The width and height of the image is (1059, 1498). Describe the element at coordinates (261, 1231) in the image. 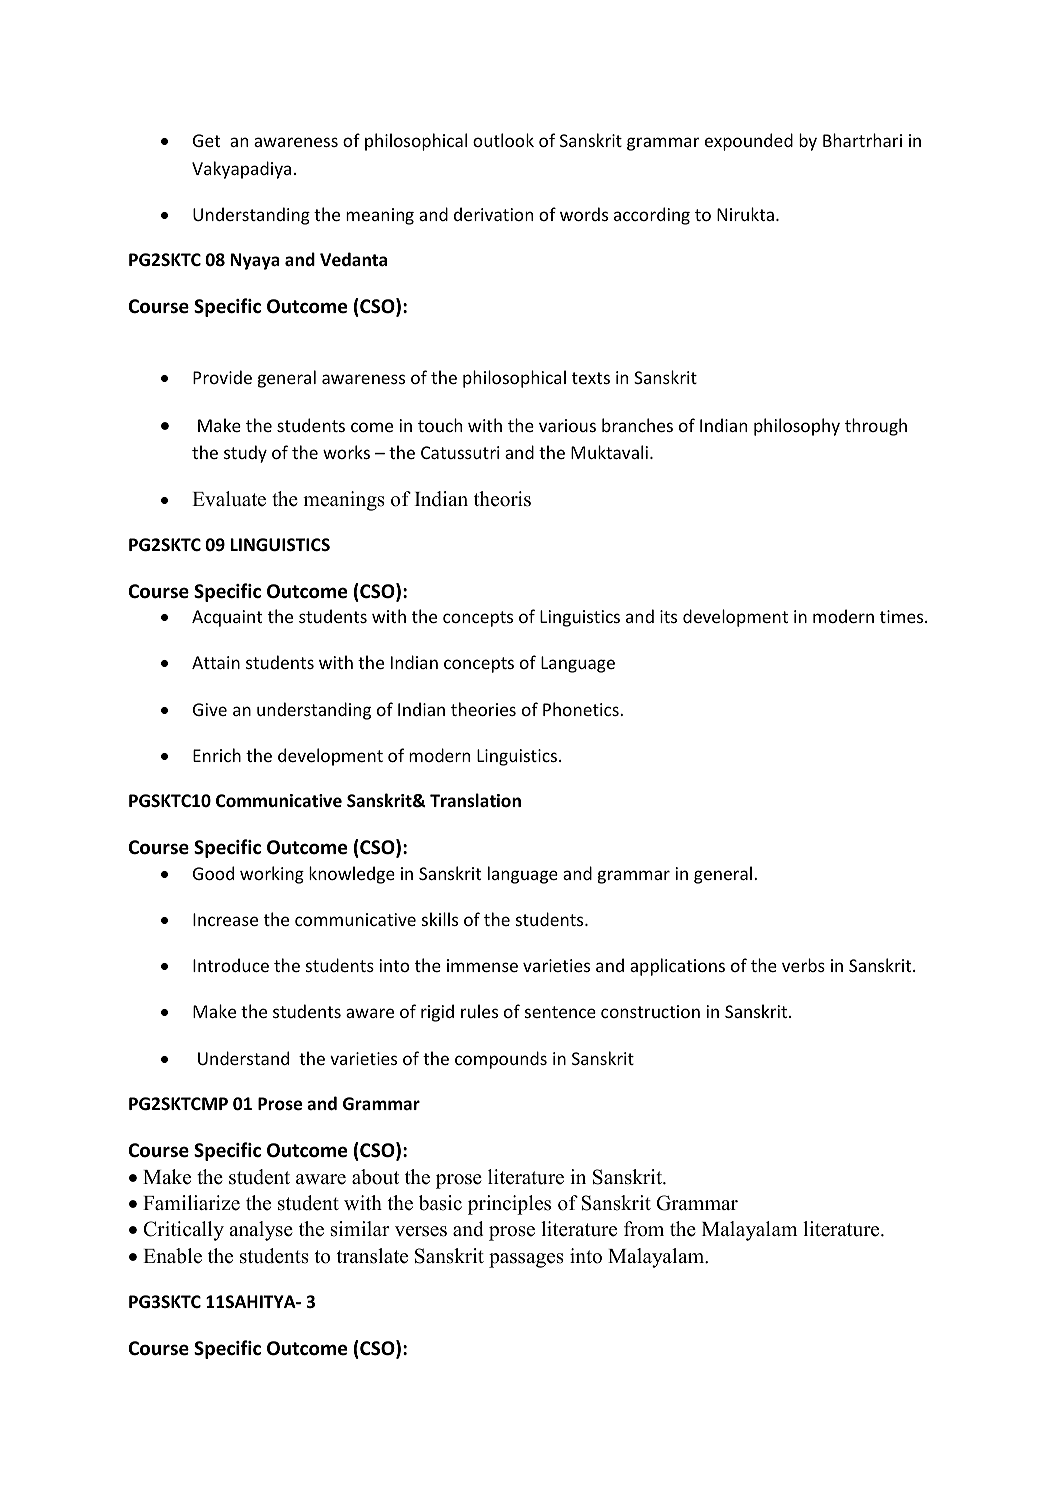

I see `analyse` at that location.
